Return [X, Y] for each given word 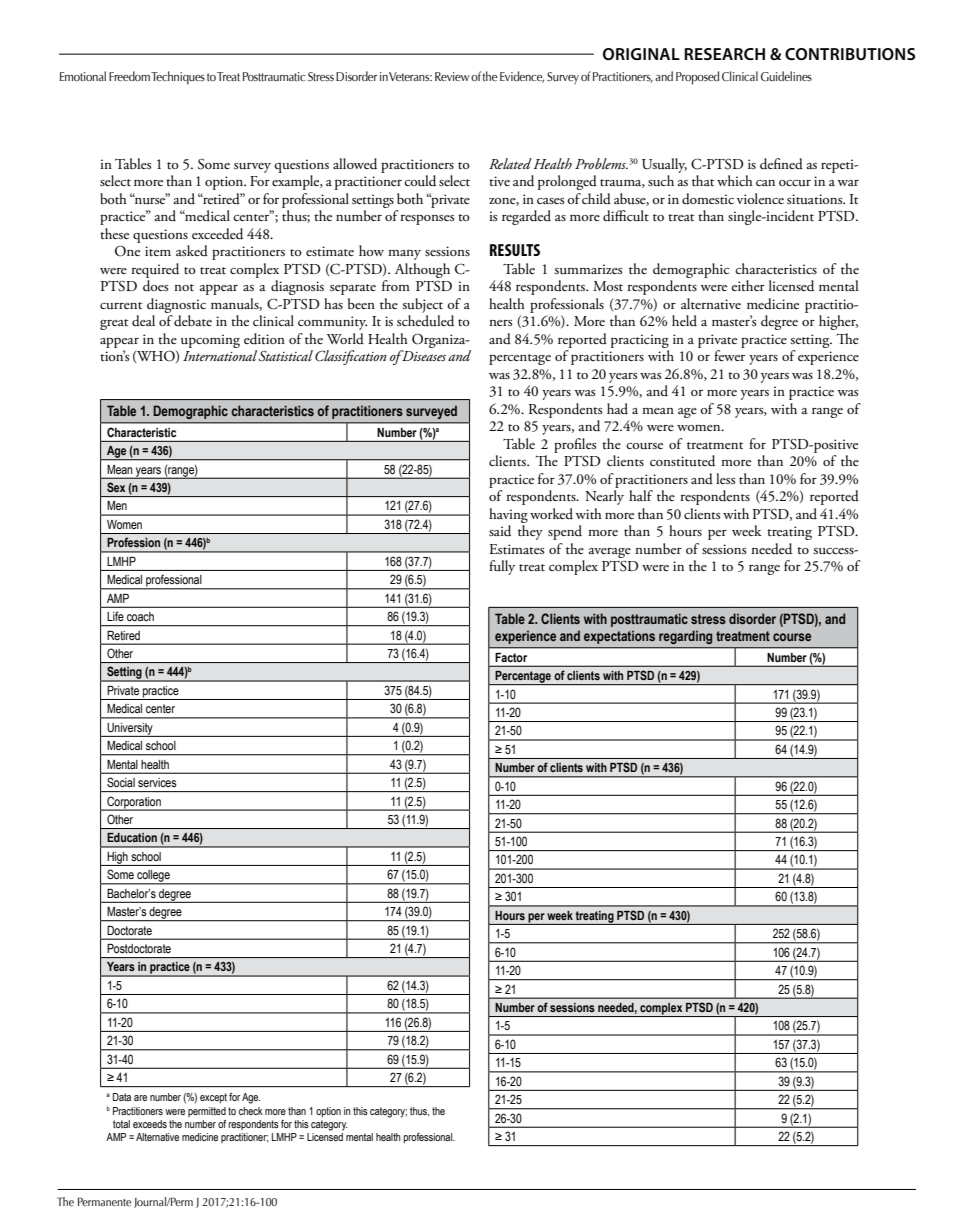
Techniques [178, 78]
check [251, 1111]
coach [140, 616]
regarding [685, 637]
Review [452, 76]
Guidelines [786, 76]
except [213, 1098]
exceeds [150, 1124]
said [500, 531]
